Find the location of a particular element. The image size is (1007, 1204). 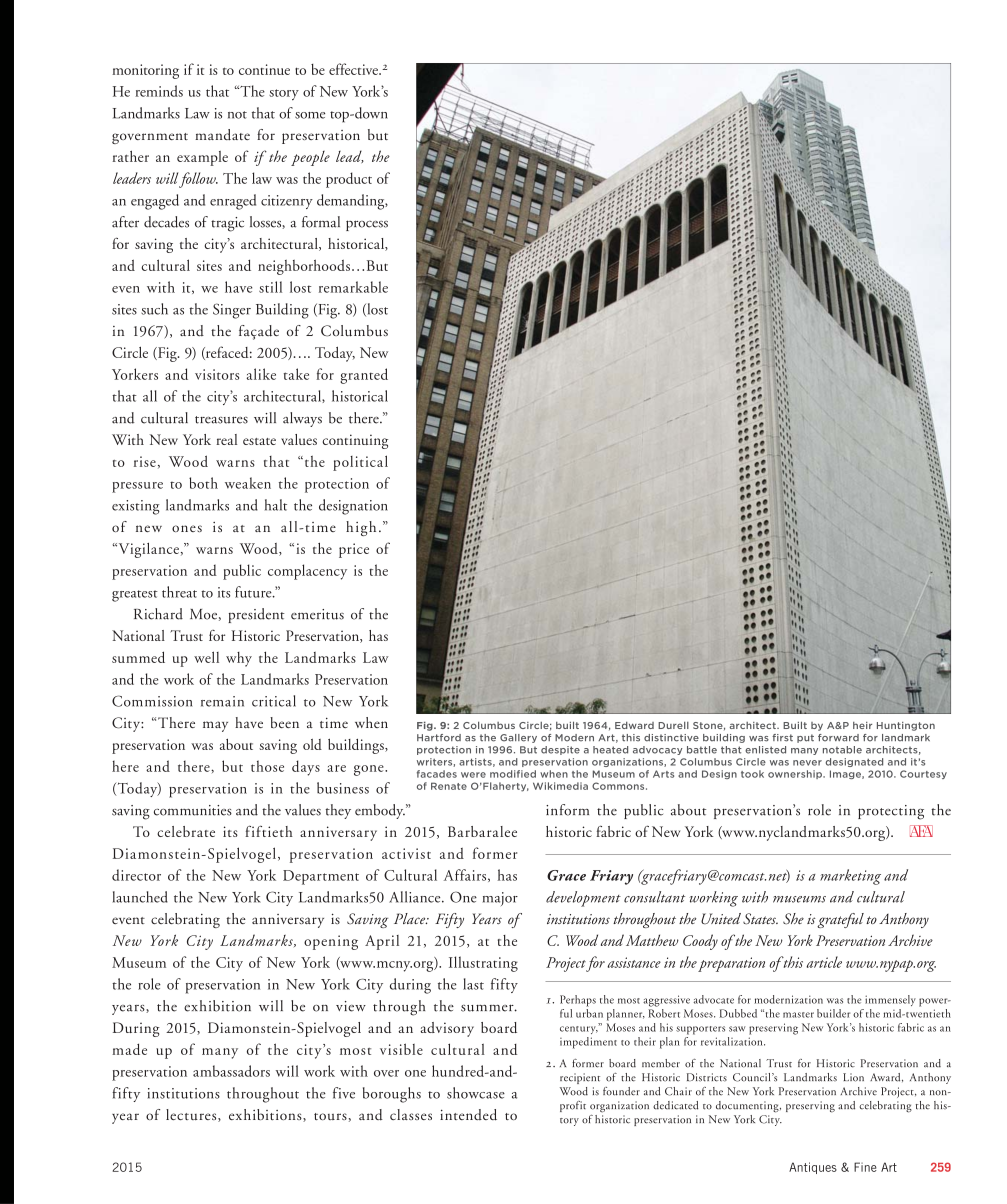

mandate is located at coordinates (222, 134).
